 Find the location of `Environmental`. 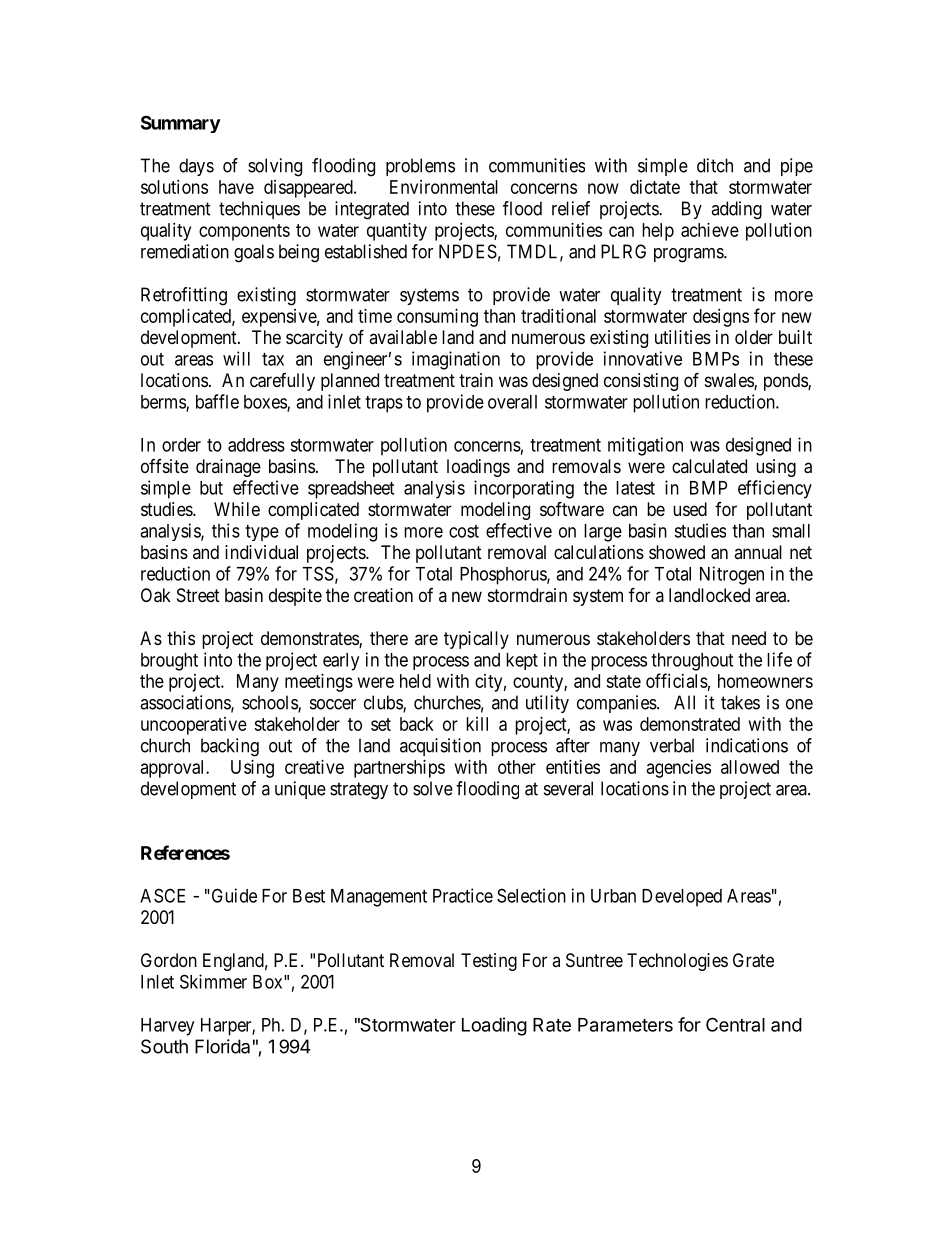

Environmental is located at coordinates (444, 187).
